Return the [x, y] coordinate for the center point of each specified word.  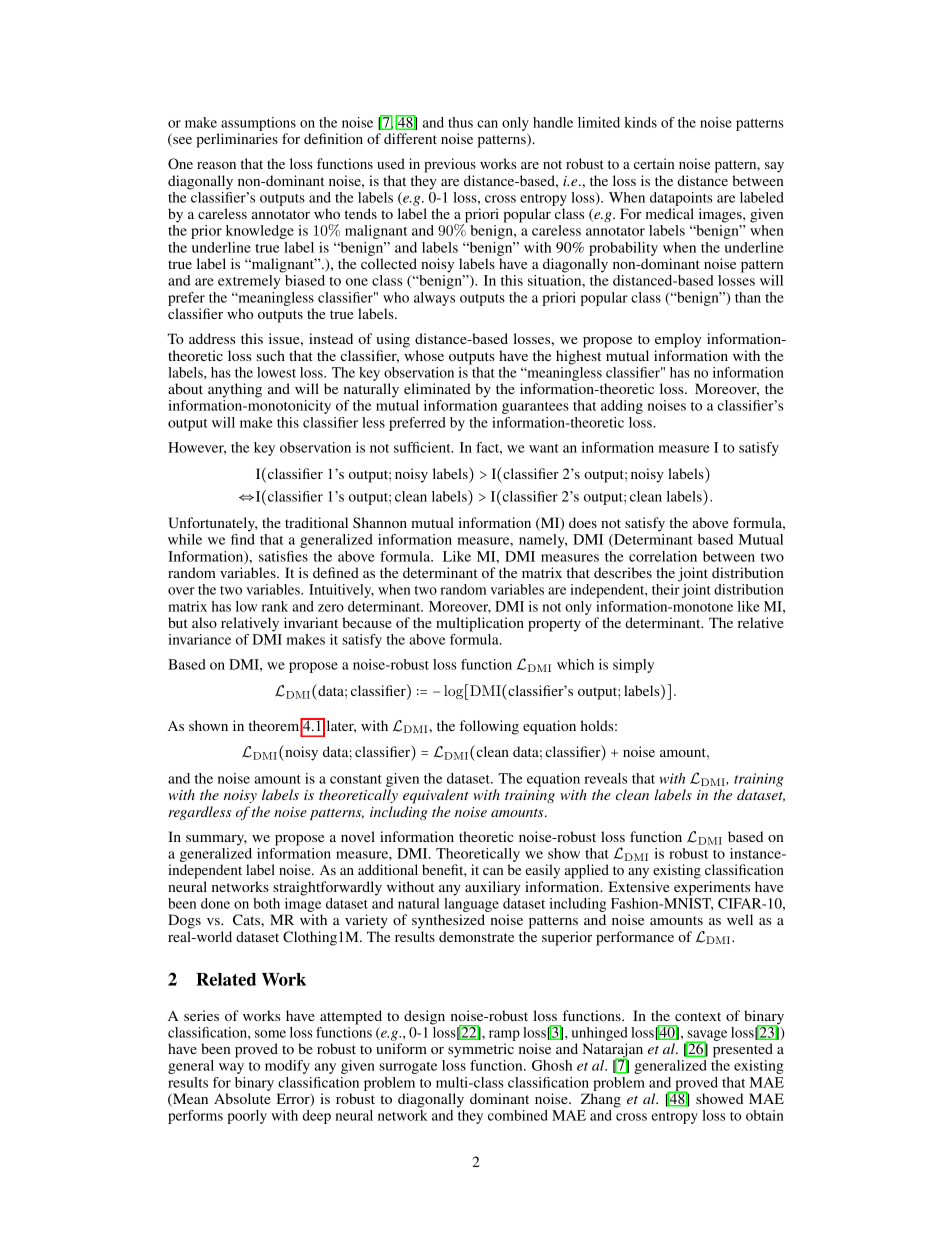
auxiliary [493, 888]
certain [654, 163]
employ [678, 340]
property [554, 625]
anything [235, 390]
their [666, 589]
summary [216, 840]
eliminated [437, 388]
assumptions [258, 124]
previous [450, 165]
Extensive [639, 886]
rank [275, 606]
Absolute [242, 1098]
